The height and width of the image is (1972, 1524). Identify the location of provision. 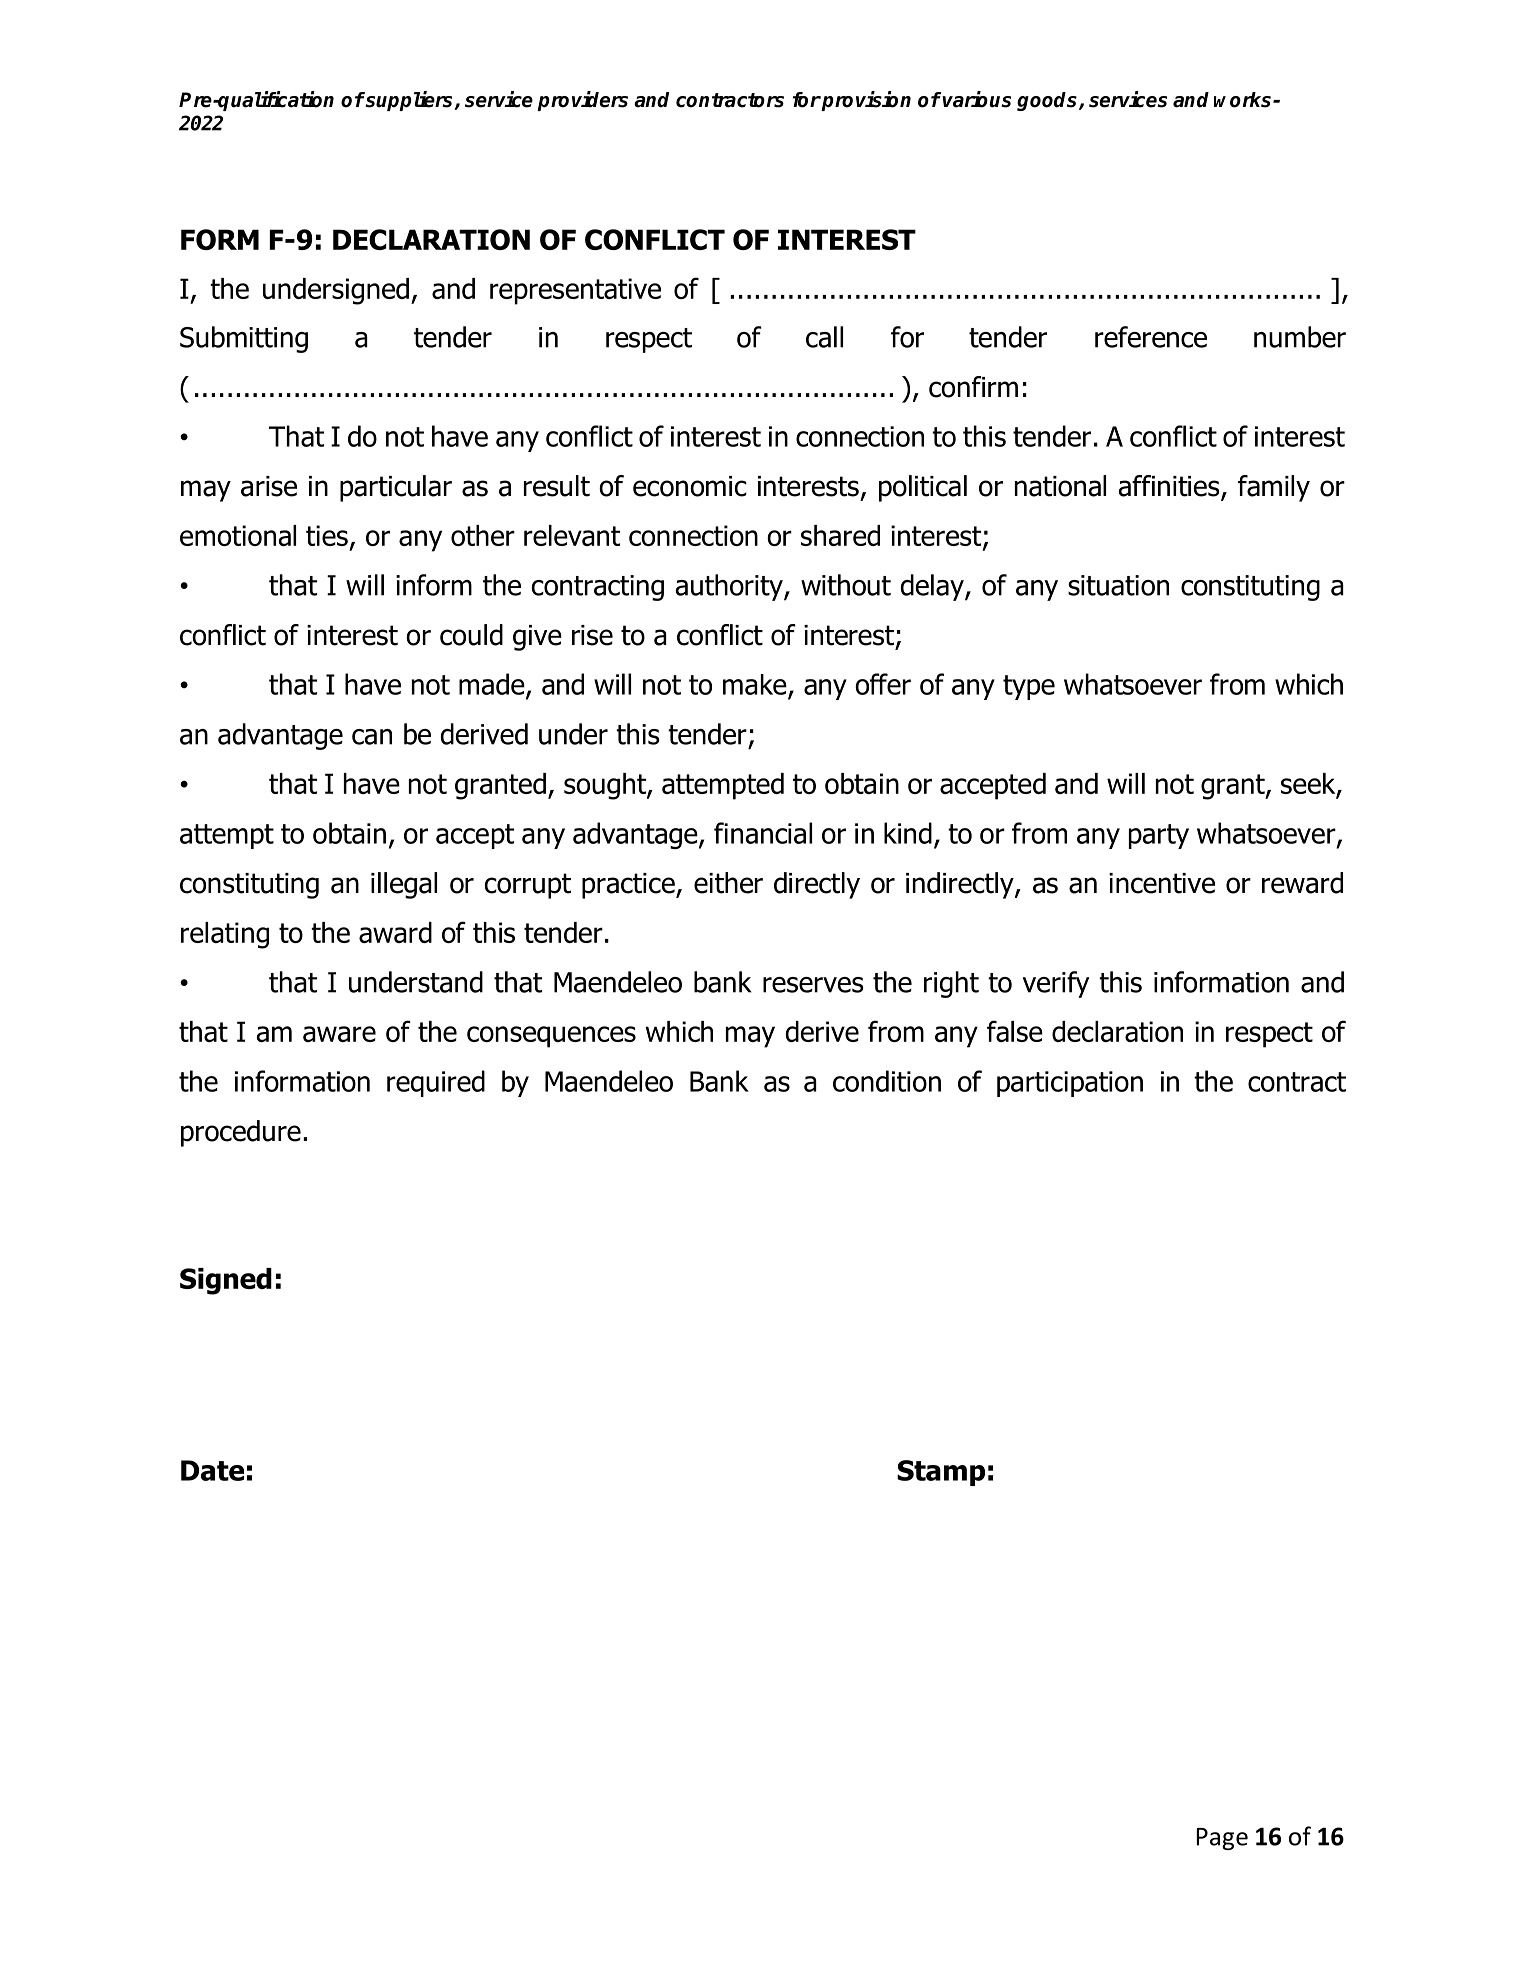
(865, 101).
